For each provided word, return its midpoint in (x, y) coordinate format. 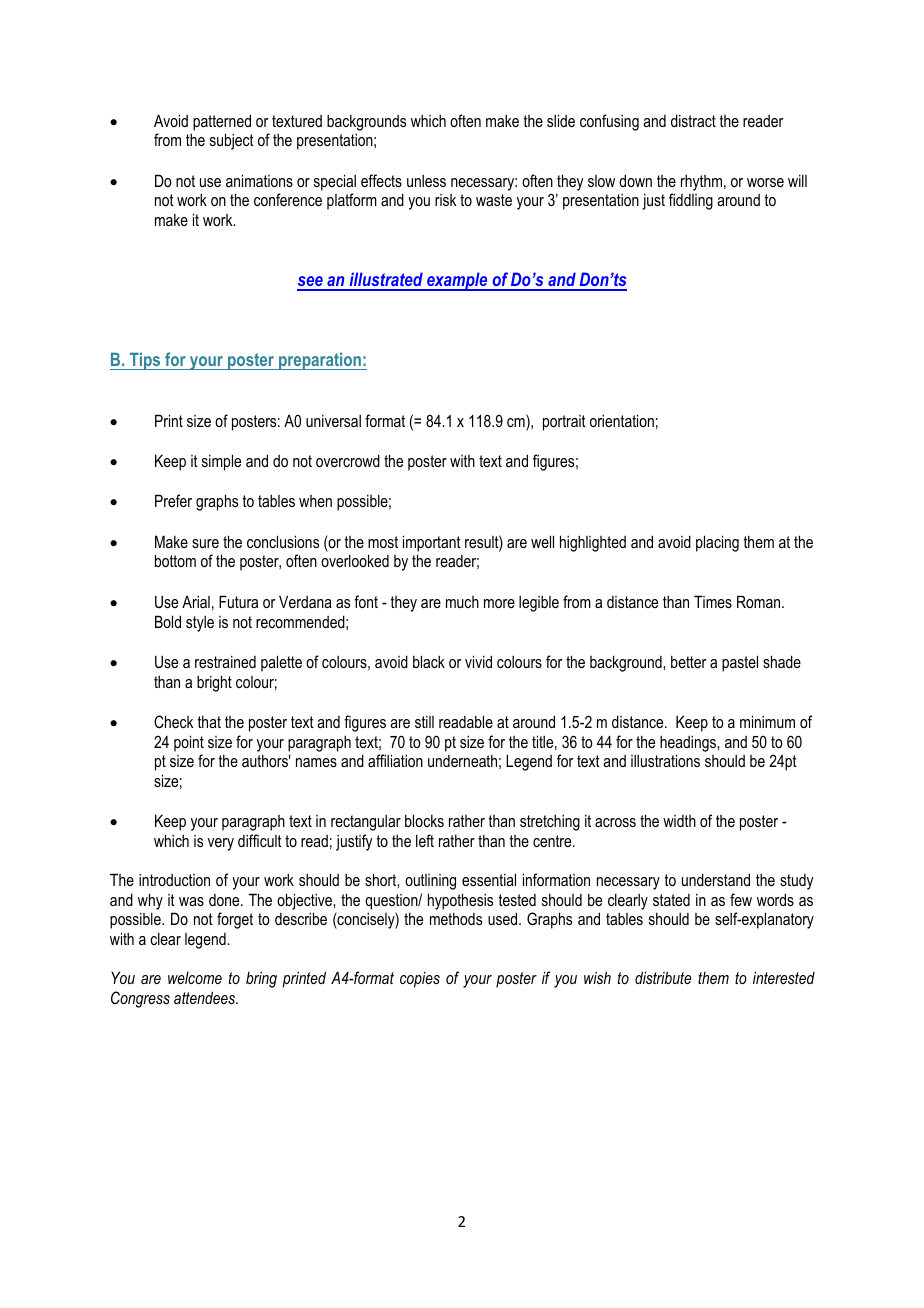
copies (420, 980)
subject (232, 141)
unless (426, 181)
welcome (195, 978)
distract (693, 120)
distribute (663, 977)
